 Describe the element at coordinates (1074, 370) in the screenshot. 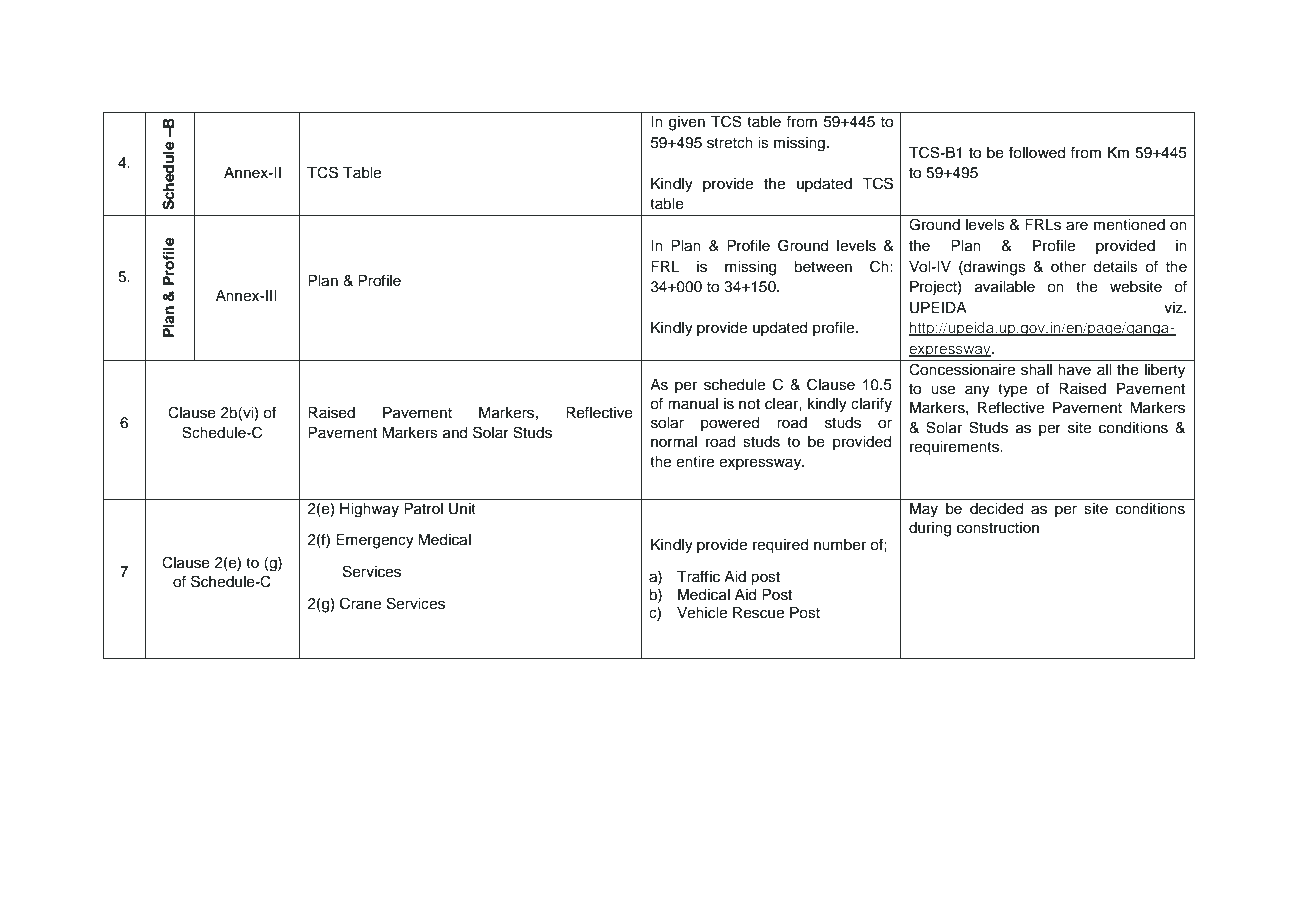

I see `have` at that location.
